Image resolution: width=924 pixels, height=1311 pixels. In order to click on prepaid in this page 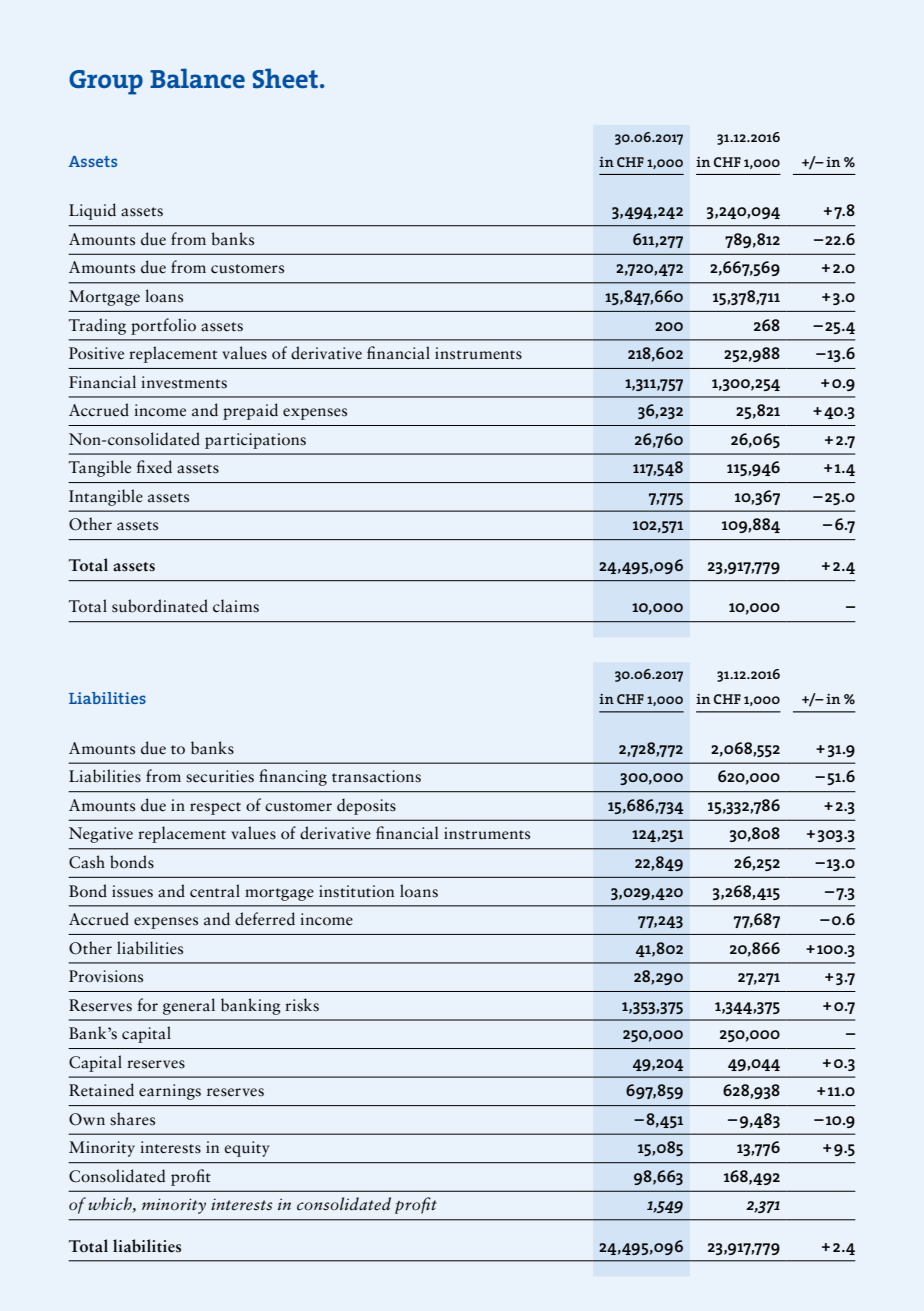, I will do `click(250, 411)`.
